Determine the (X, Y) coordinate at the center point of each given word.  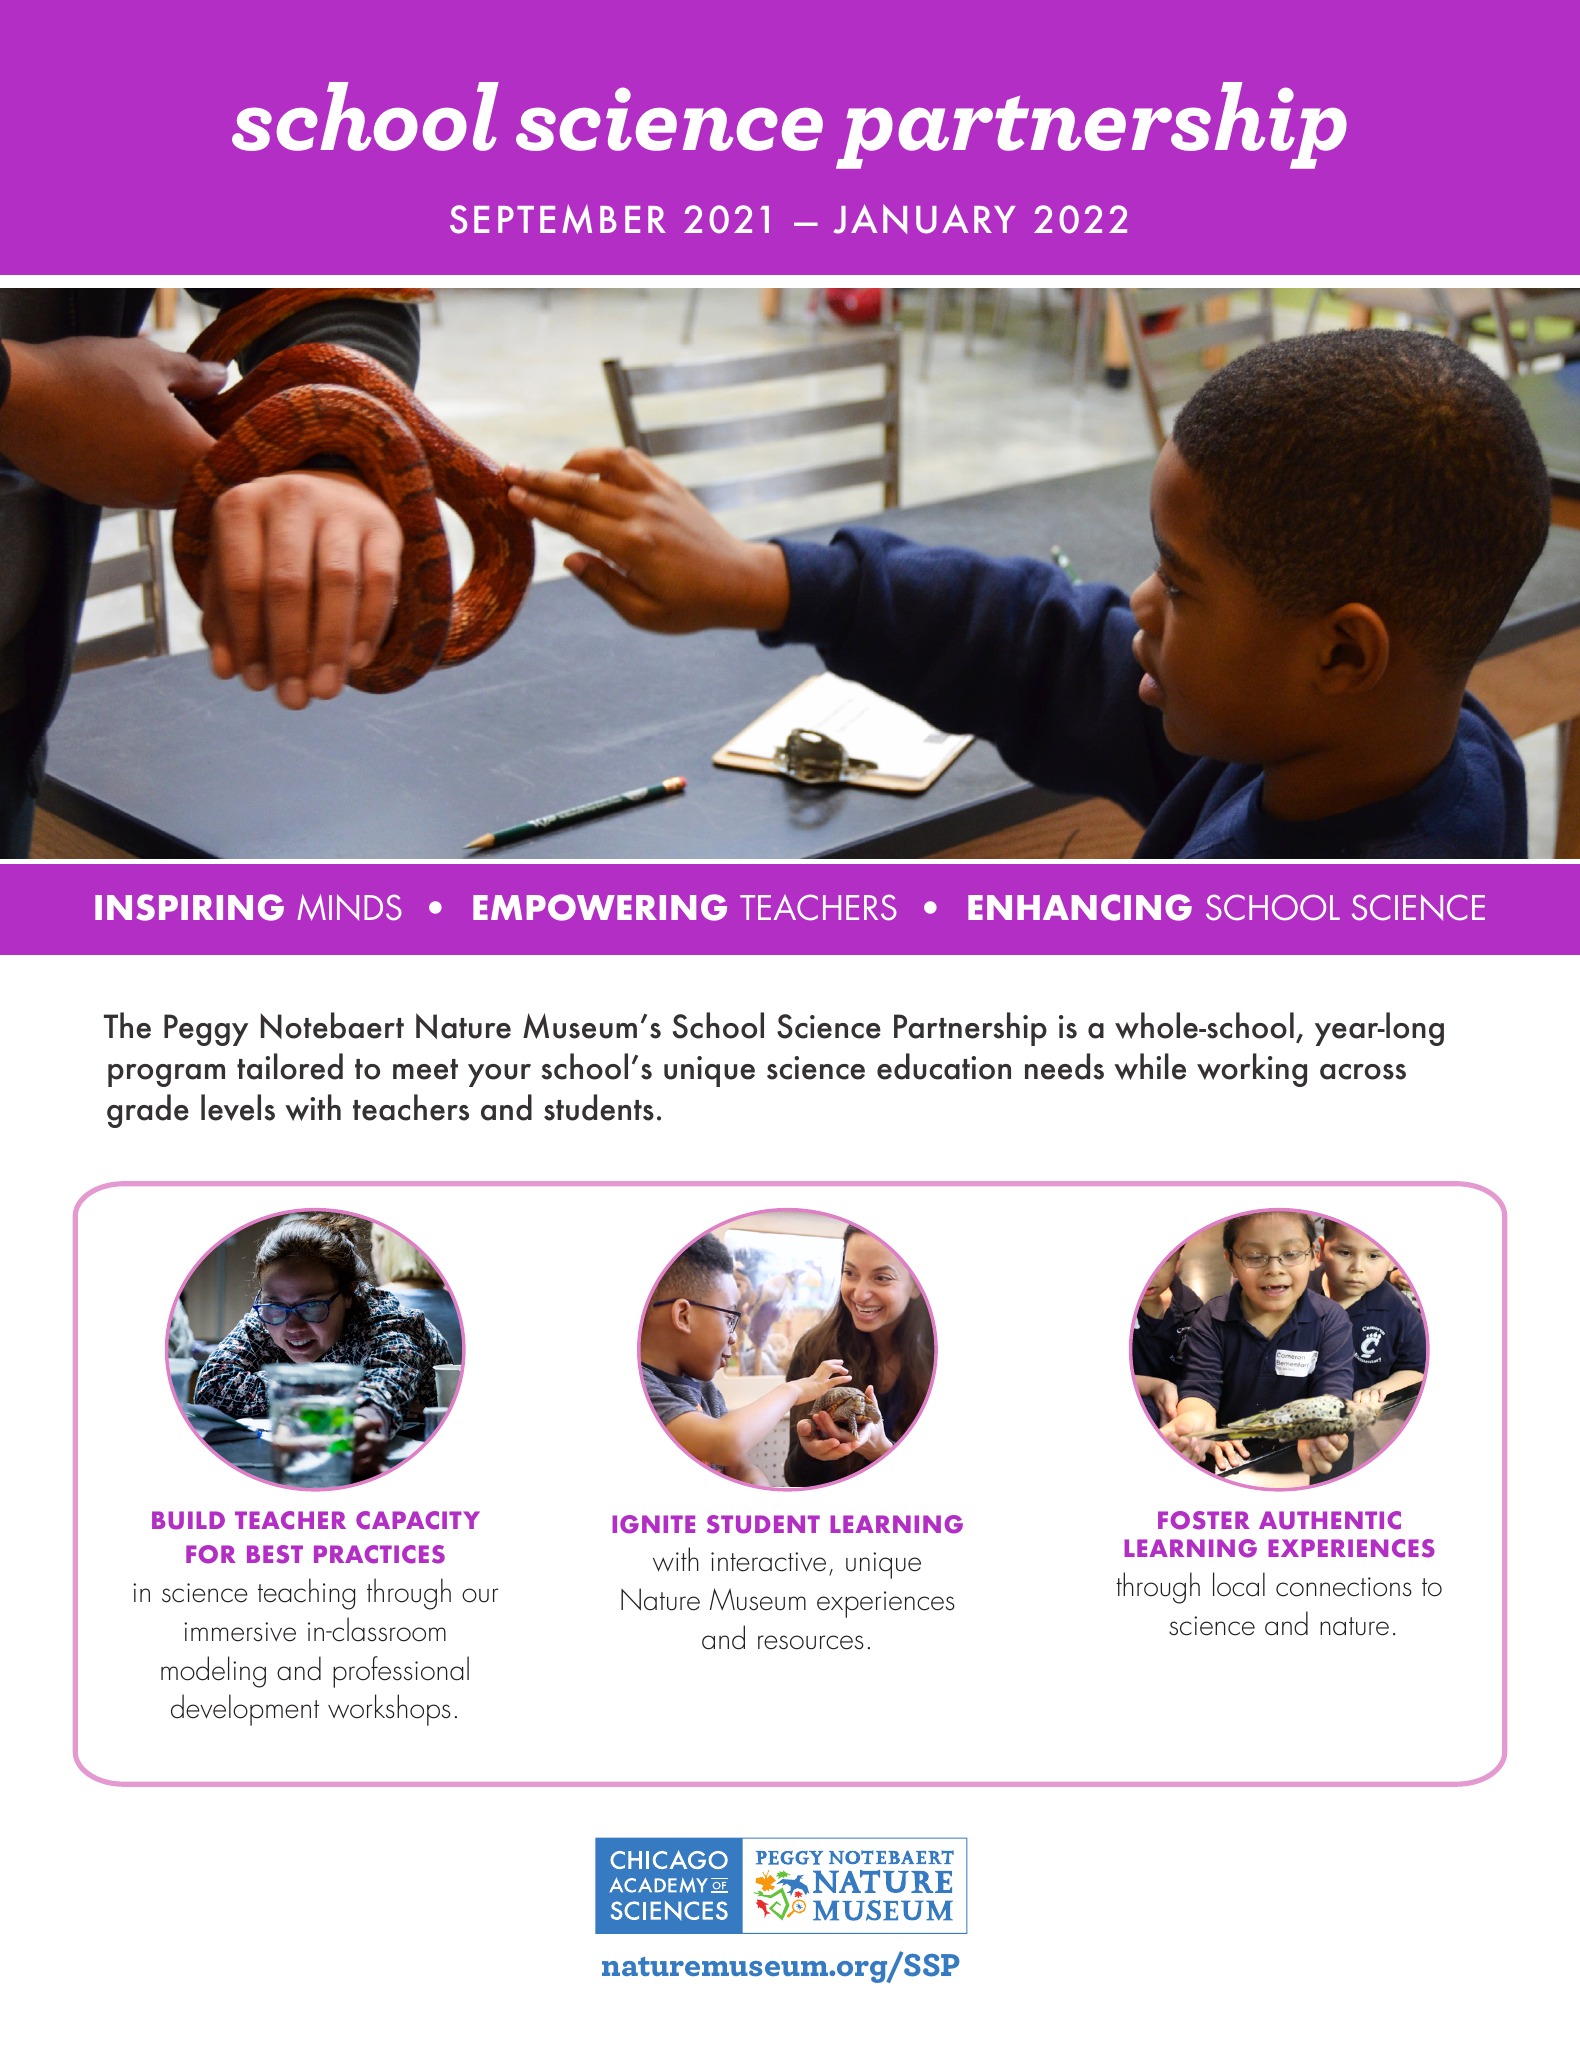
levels (238, 1107)
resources (811, 1642)
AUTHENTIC (1330, 1520)
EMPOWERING (600, 907)
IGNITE (653, 1524)
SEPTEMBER (558, 219)
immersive (240, 1632)
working (1252, 1070)
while (1150, 1066)
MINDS (349, 907)
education (944, 1066)
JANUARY (924, 219)
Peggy (206, 1030)
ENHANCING (1080, 907)
